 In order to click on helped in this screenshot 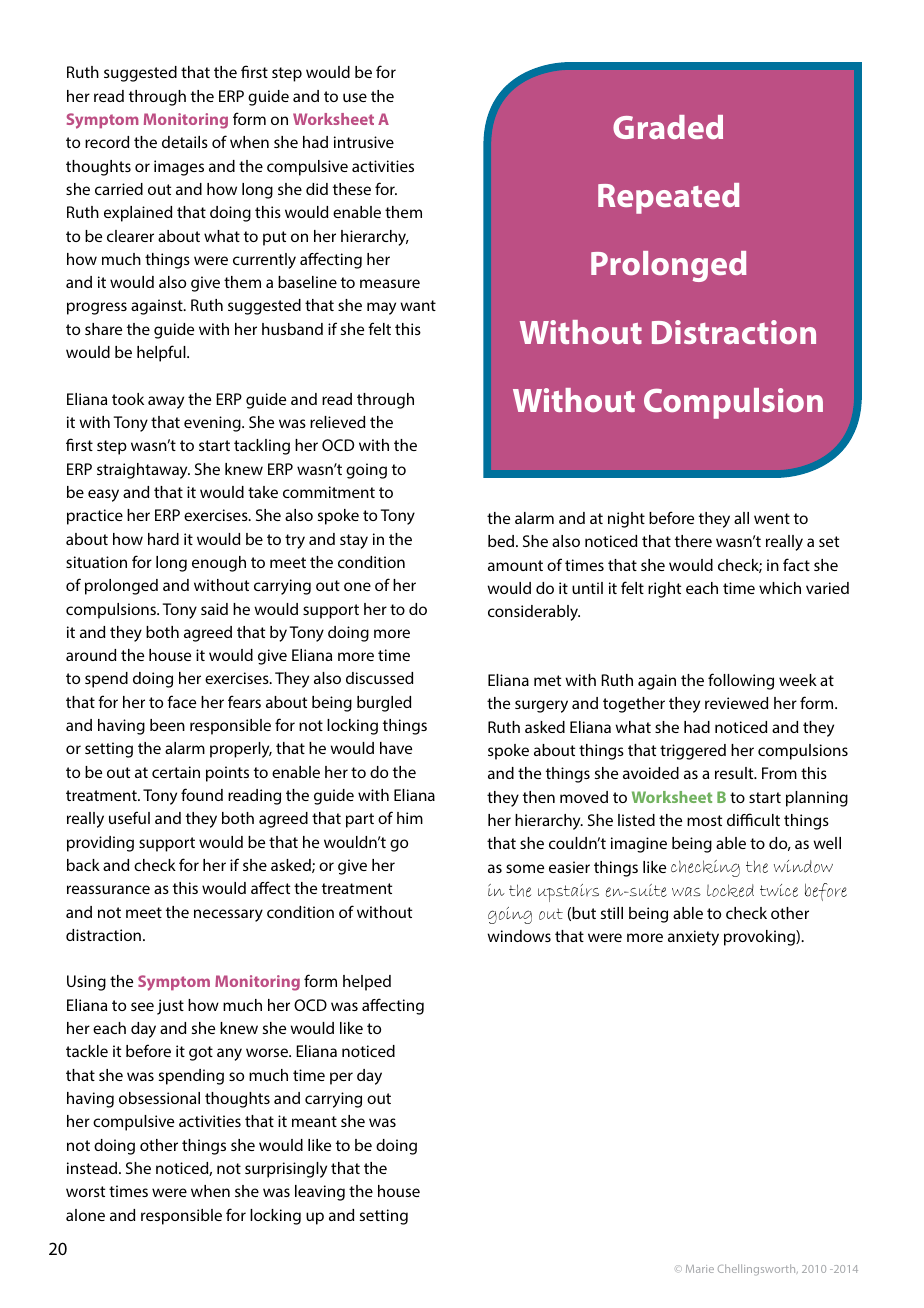, I will do `click(367, 983)`.
